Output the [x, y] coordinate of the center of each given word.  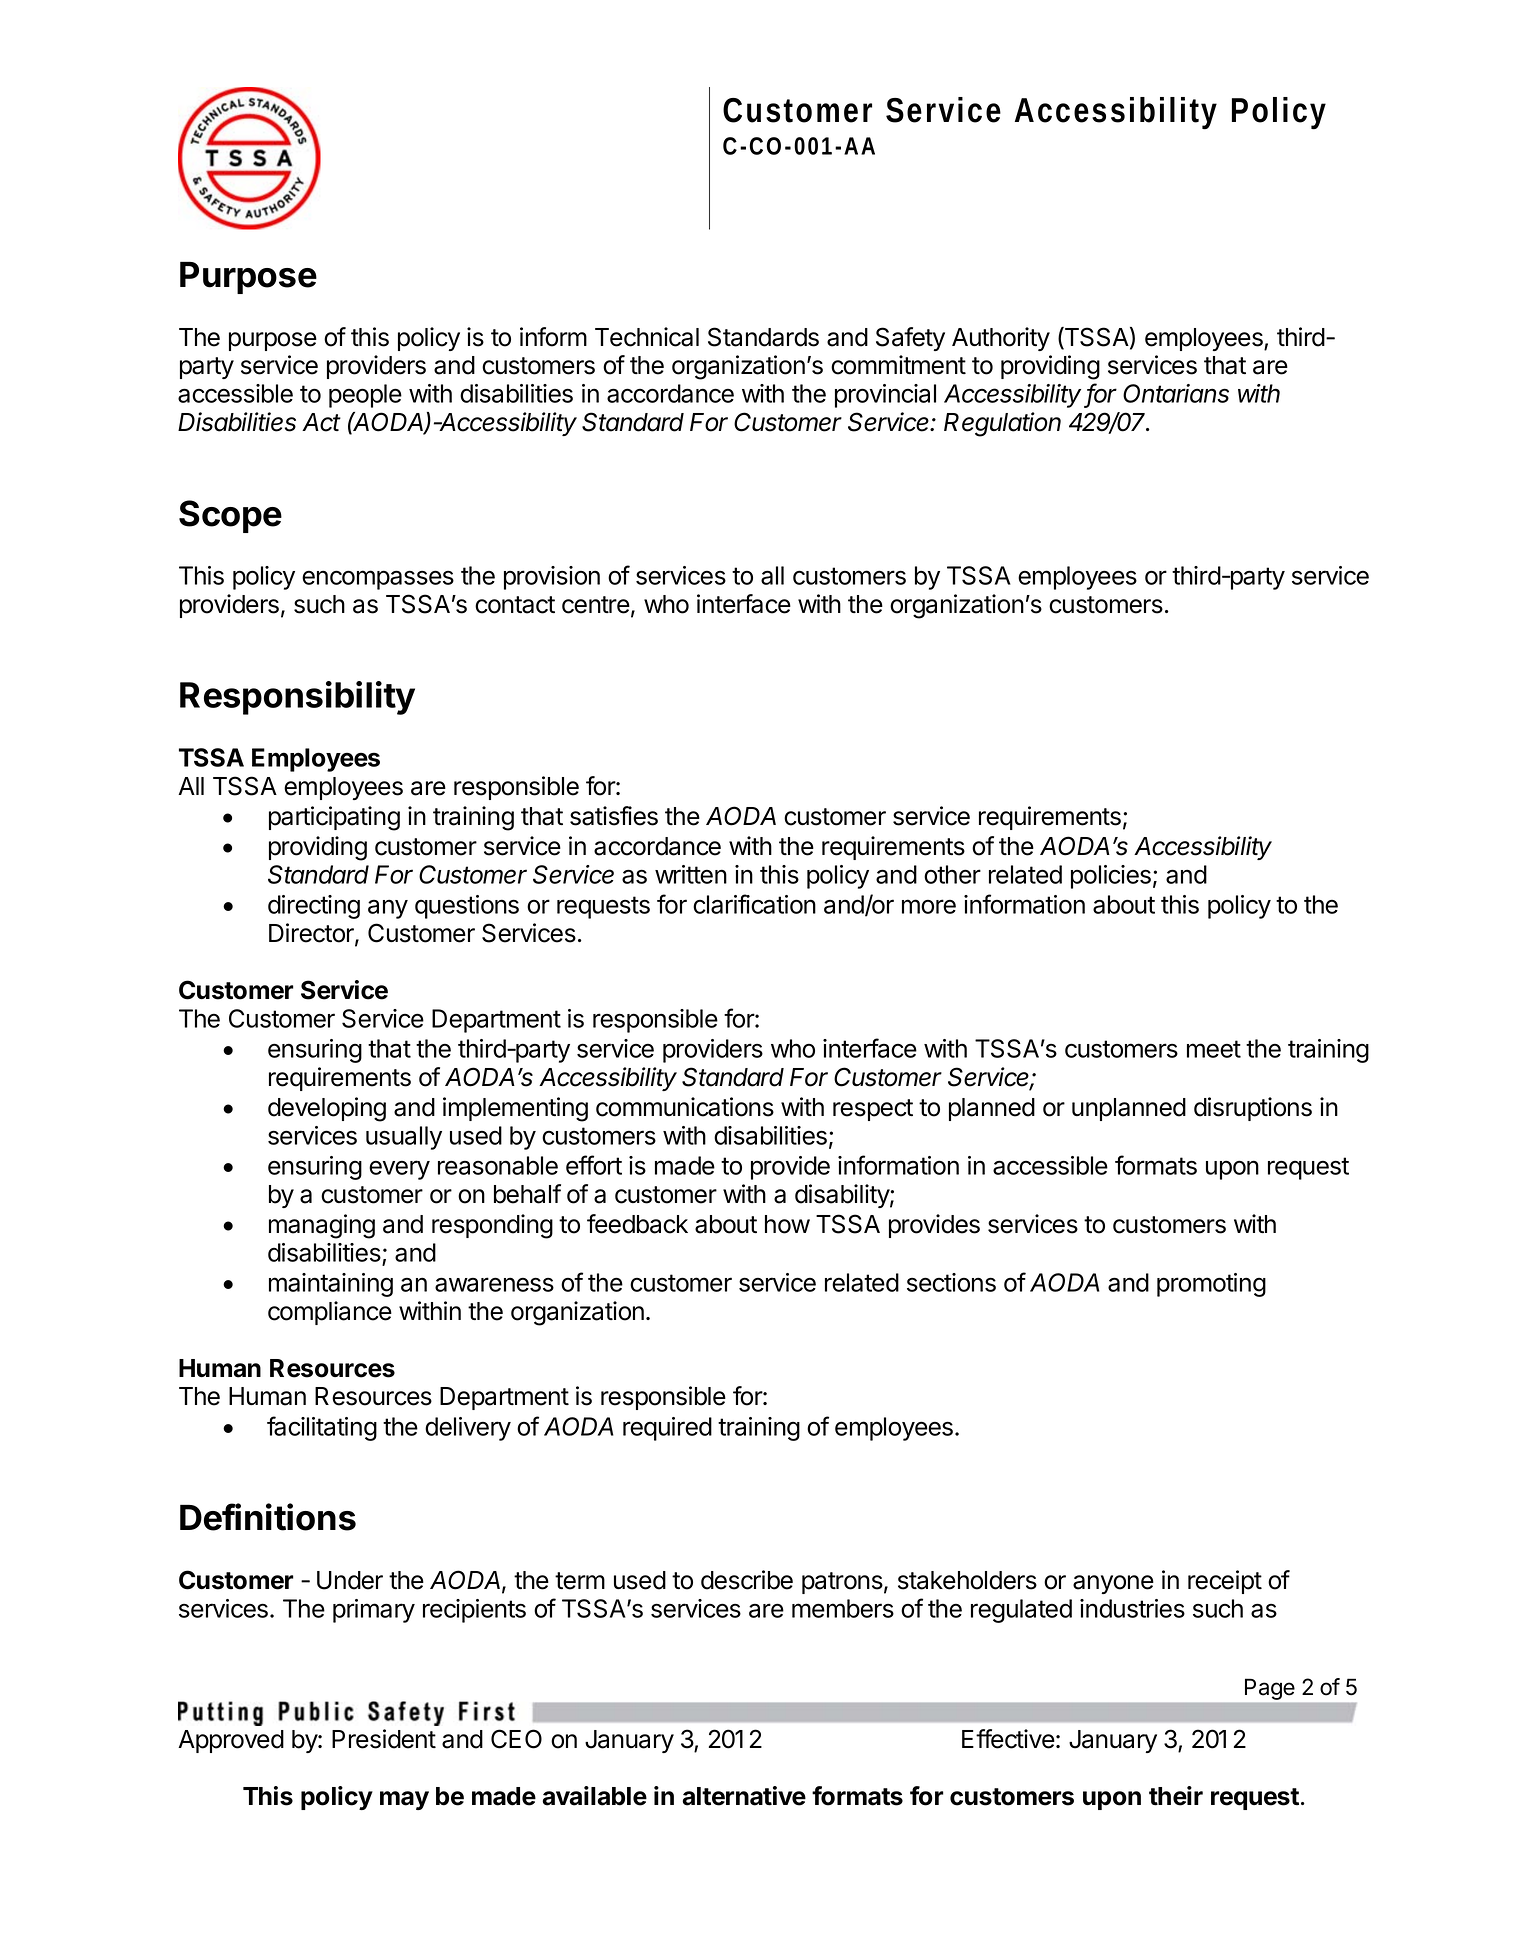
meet [1214, 1049]
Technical [647, 337]
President [384, 1739]
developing [327, 1109]
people [365, 396]
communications [685, 1107]
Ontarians [1176, 393]
